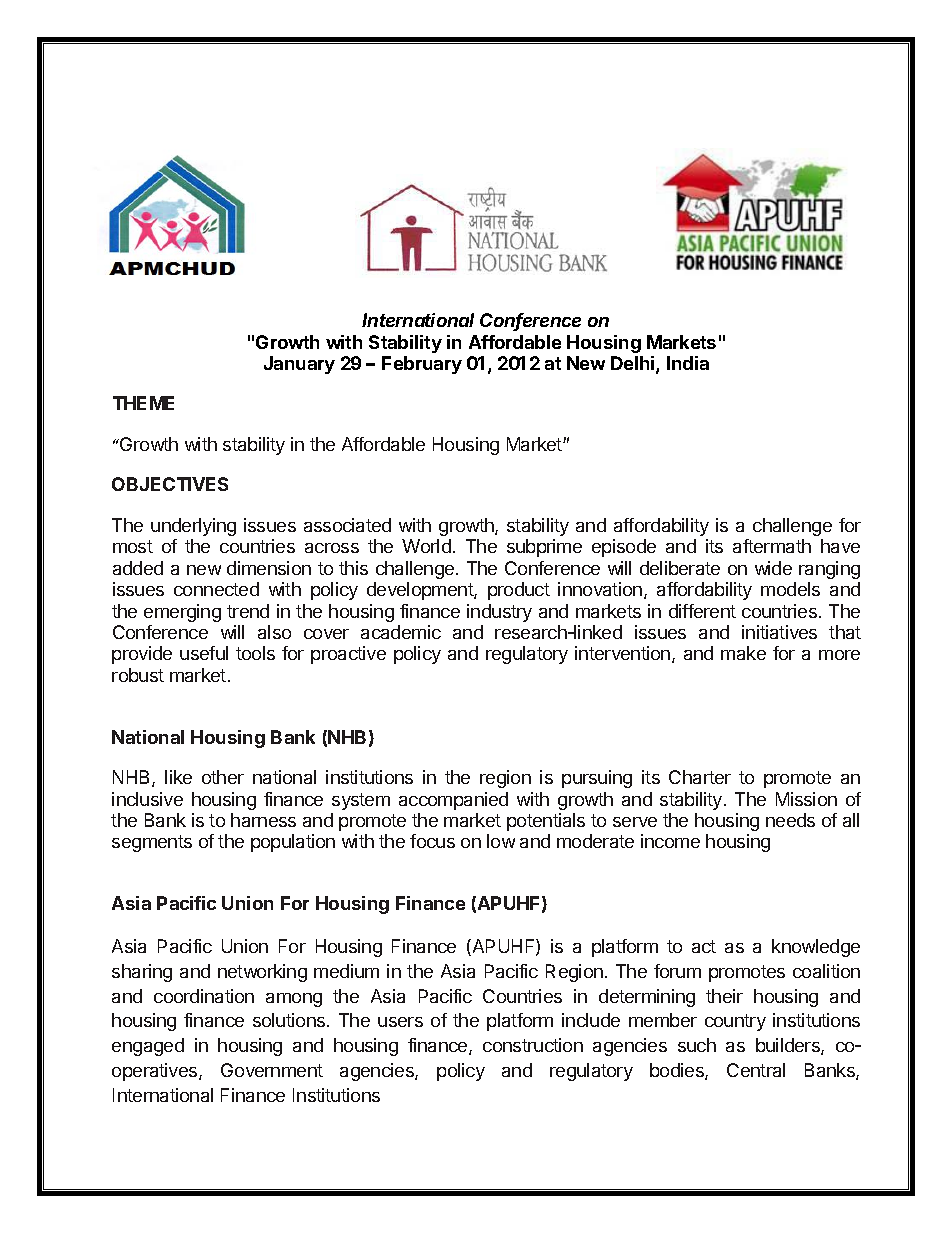 The width and height of the image is (952, 1233). What do you see at coordinates (670, 841) in the image?
I see `income` at bounding box center [670, 841].
